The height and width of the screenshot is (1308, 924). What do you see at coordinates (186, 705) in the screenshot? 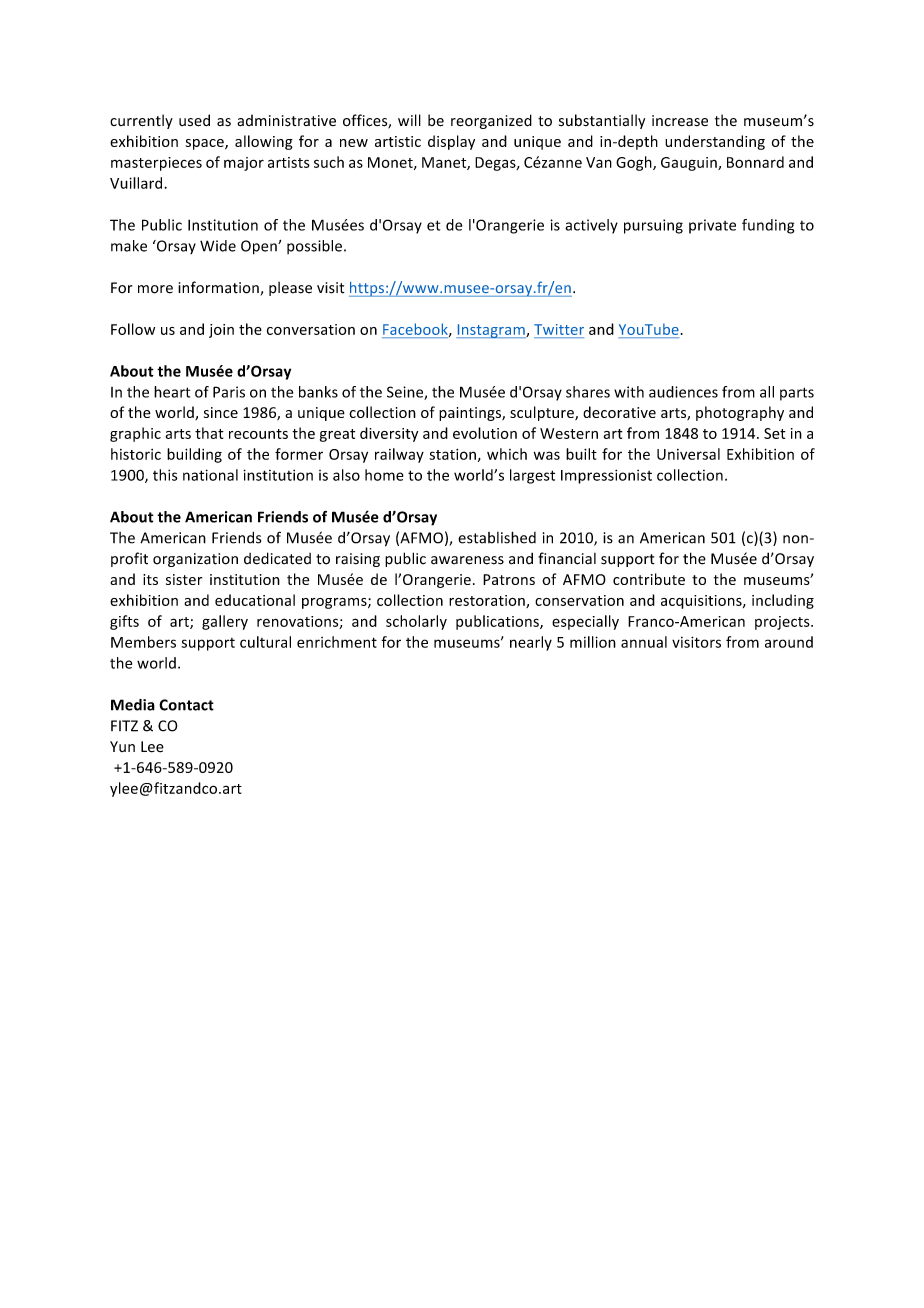
I see `Contact` at bounding box center [186, 705].
